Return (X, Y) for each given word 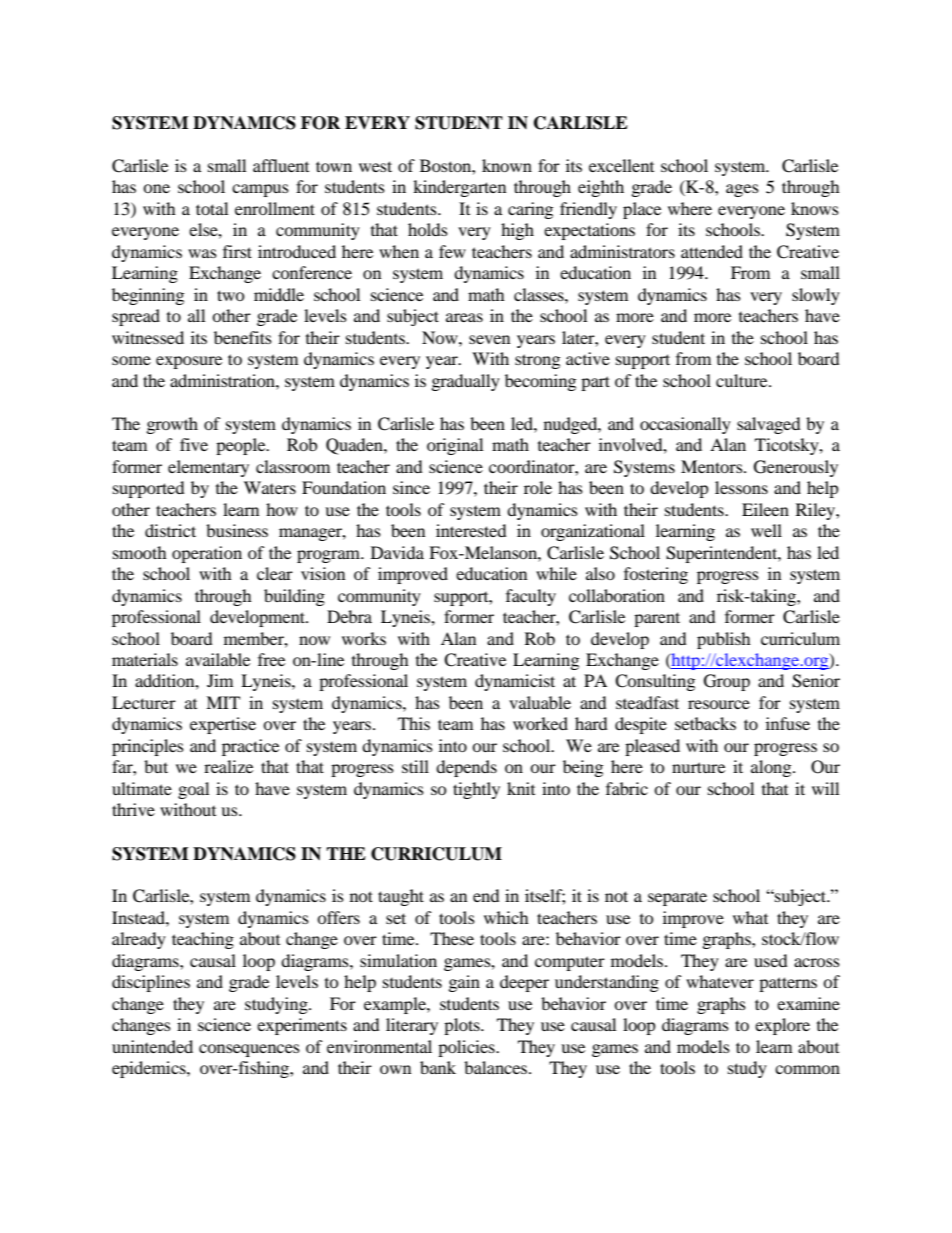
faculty (531, 597)
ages (742, 190)
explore (782, 1026)
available (218, 659)
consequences (249, 1050)
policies (467, 1048)
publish (724, 640)
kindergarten (459, 188)
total (212, 208)
